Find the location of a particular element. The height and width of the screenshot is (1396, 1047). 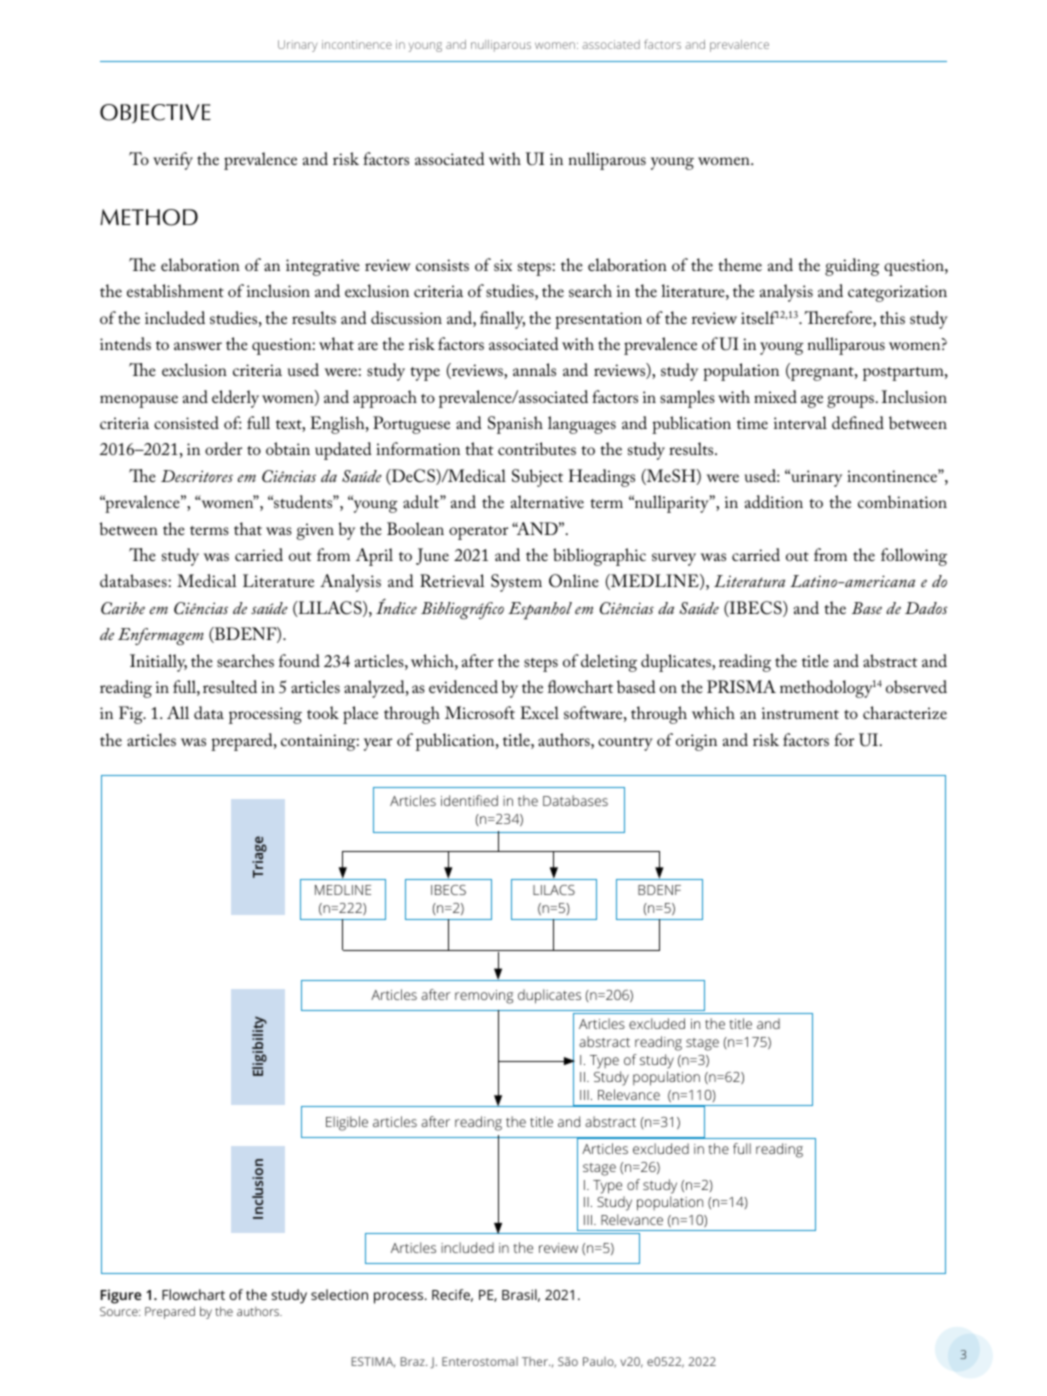

guiding is located at coordinates (852, 267).
